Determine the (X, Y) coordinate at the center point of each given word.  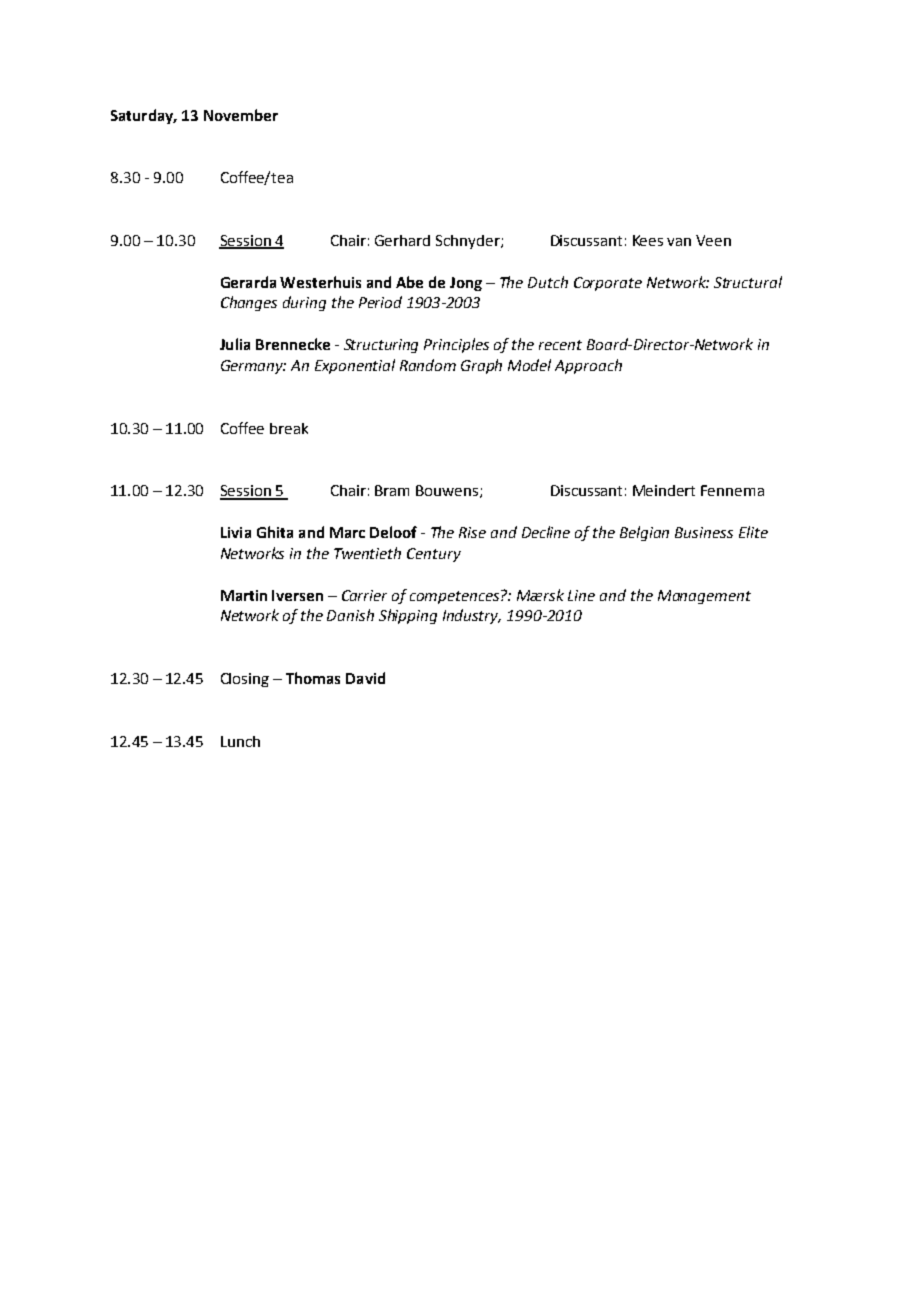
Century (434, 555)
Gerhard (402, 240)
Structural (748, 282)
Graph (481, 366)
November (241, 115)
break (289, 428)
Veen (713, 240)
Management (704, 597)
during (304, 303)
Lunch (240, 741)
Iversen (297, 595)
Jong (466, 284)
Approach (588, 366)
